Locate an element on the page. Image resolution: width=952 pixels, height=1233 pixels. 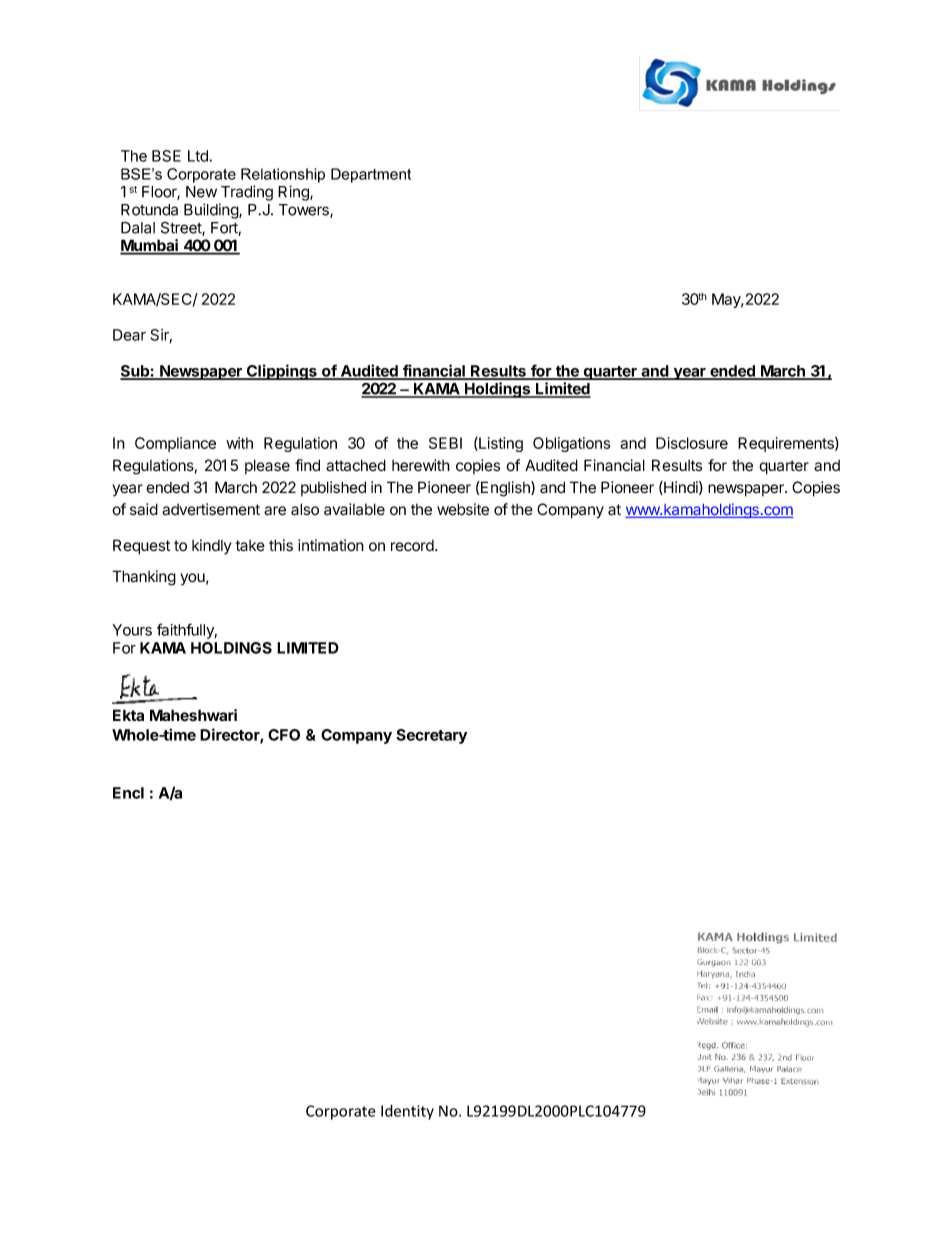
record is located at coordinates (413, 546).
